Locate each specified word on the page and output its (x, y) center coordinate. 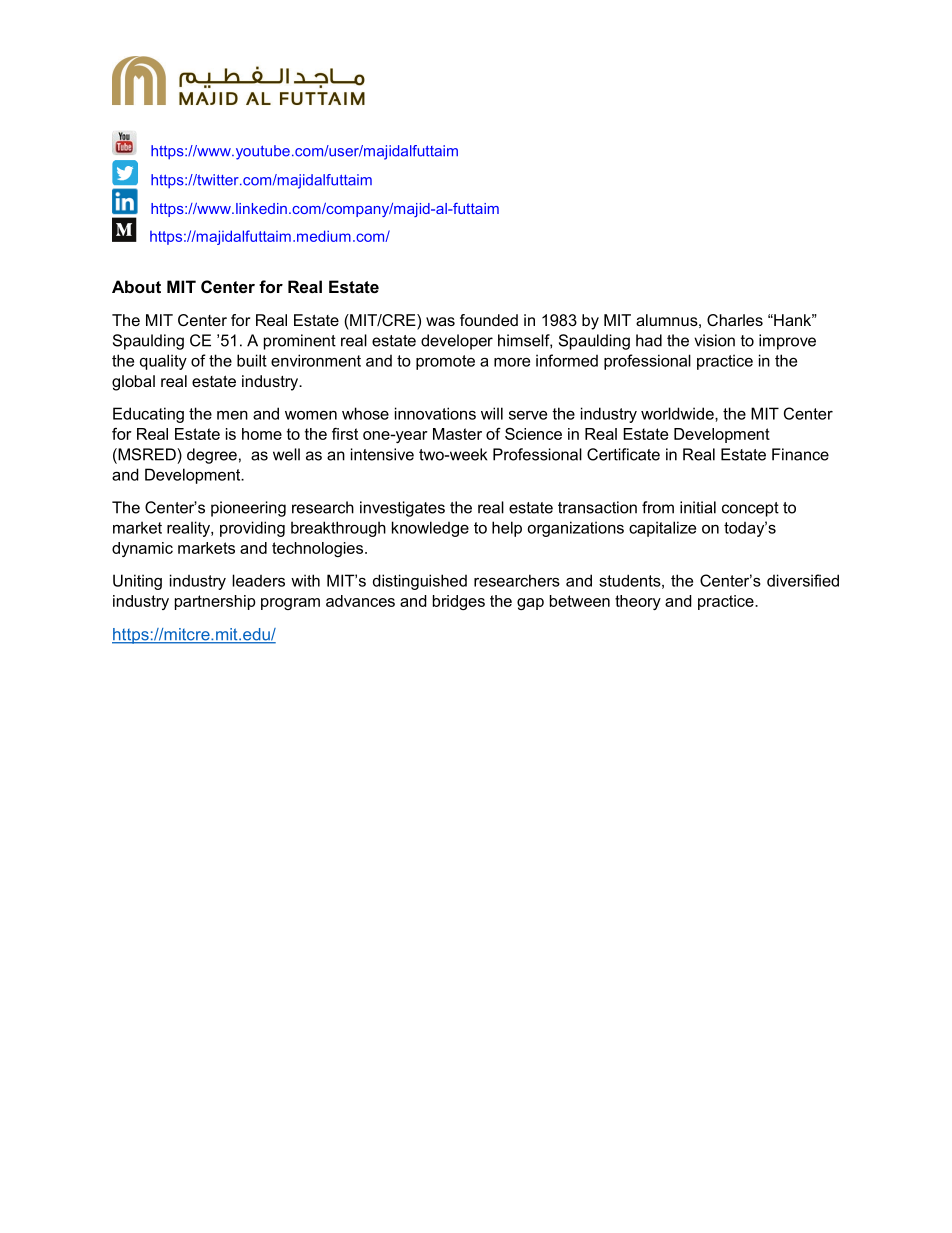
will (492, 413)
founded (489, 320)
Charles (735, 320)
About (136, 286)
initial (698, 507)
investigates (402, 509)
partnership (215, 602)
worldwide (678, 413)
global (133, 383)
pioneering (248, 509)
